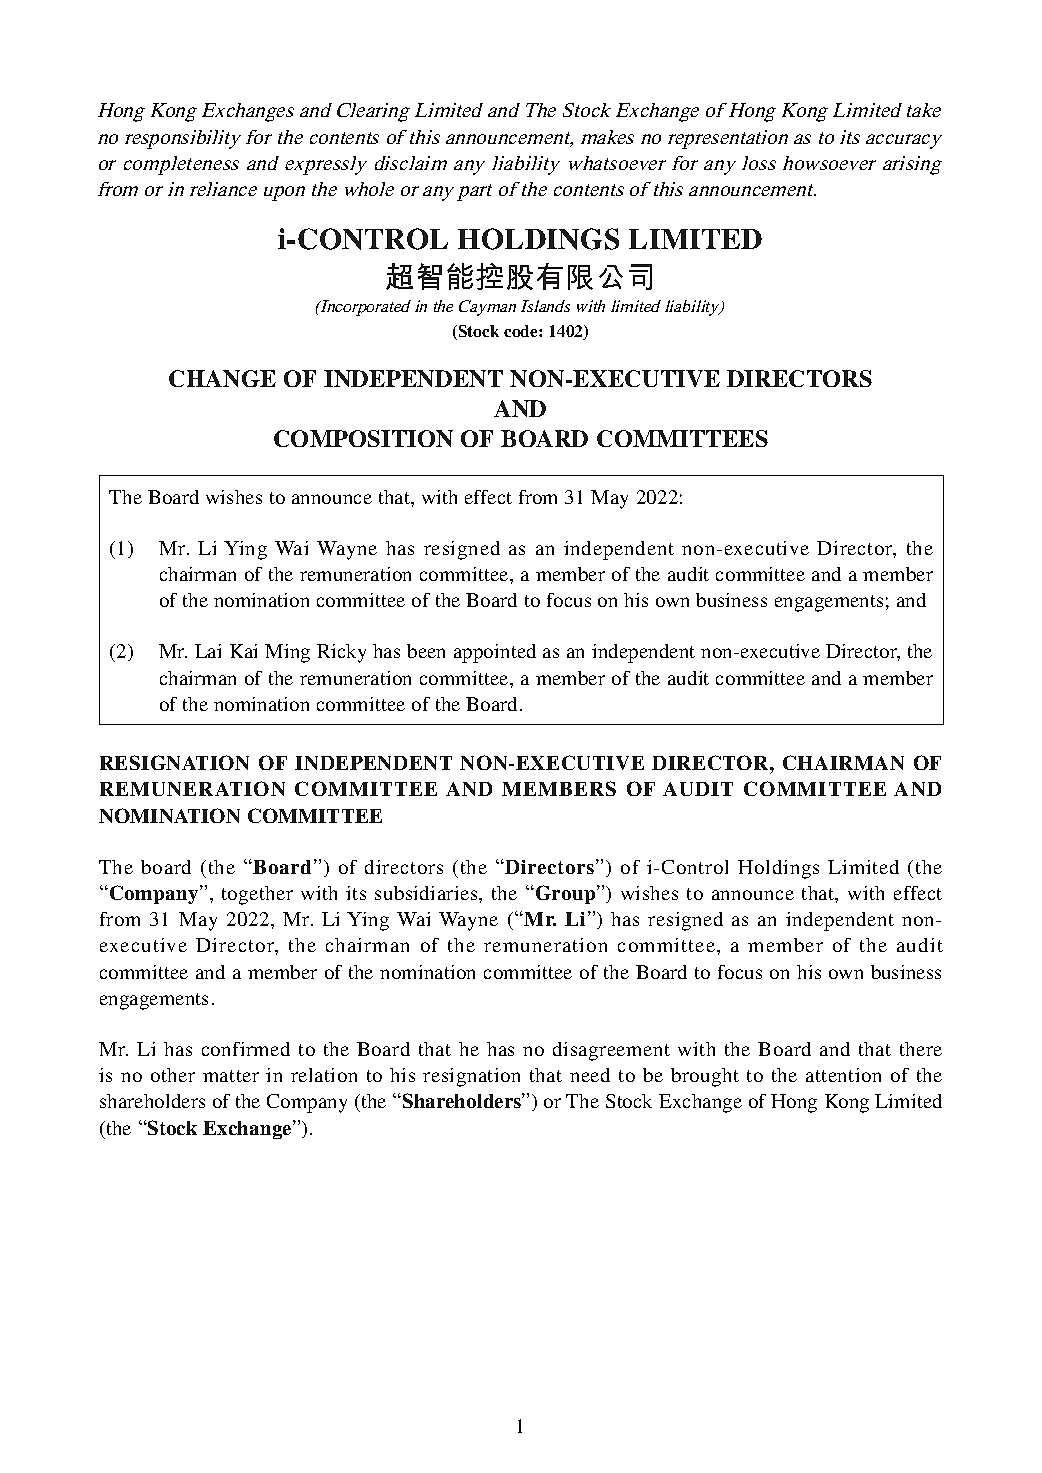 The height and width of the screenshot is (1473, 1042). Describe the element at coordinates (426, 651) in the screenshot. I see `been` at that location.
